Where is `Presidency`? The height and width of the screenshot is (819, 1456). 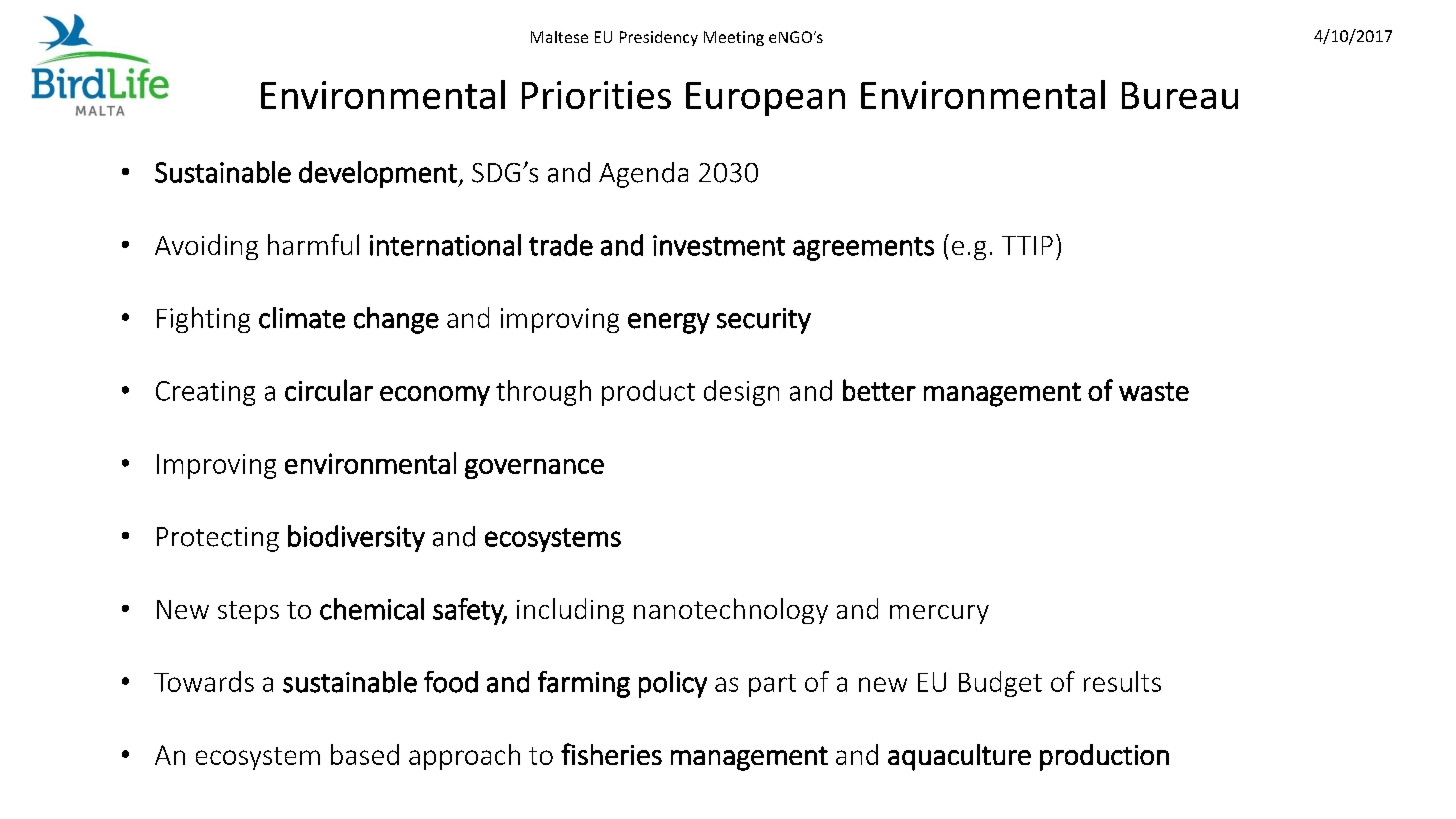 Presidency is located at coordinates (659, 38).
